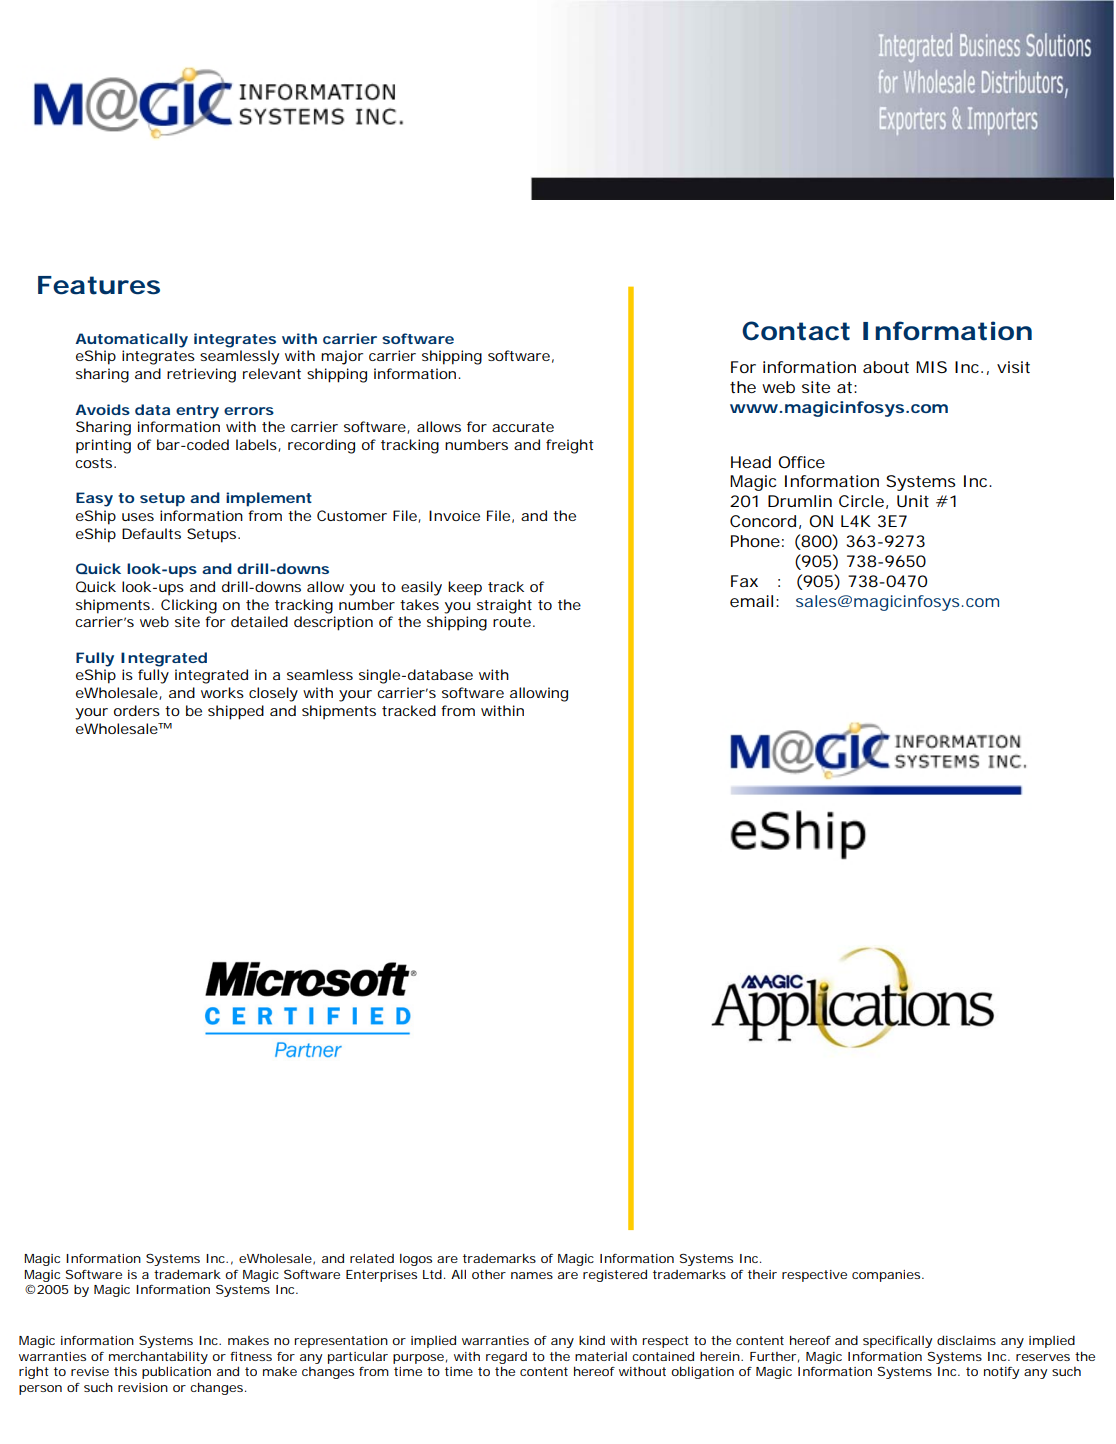 The height and width of the screenshot is (1444, 1116). I want to click on orders, so click(137, 710).
